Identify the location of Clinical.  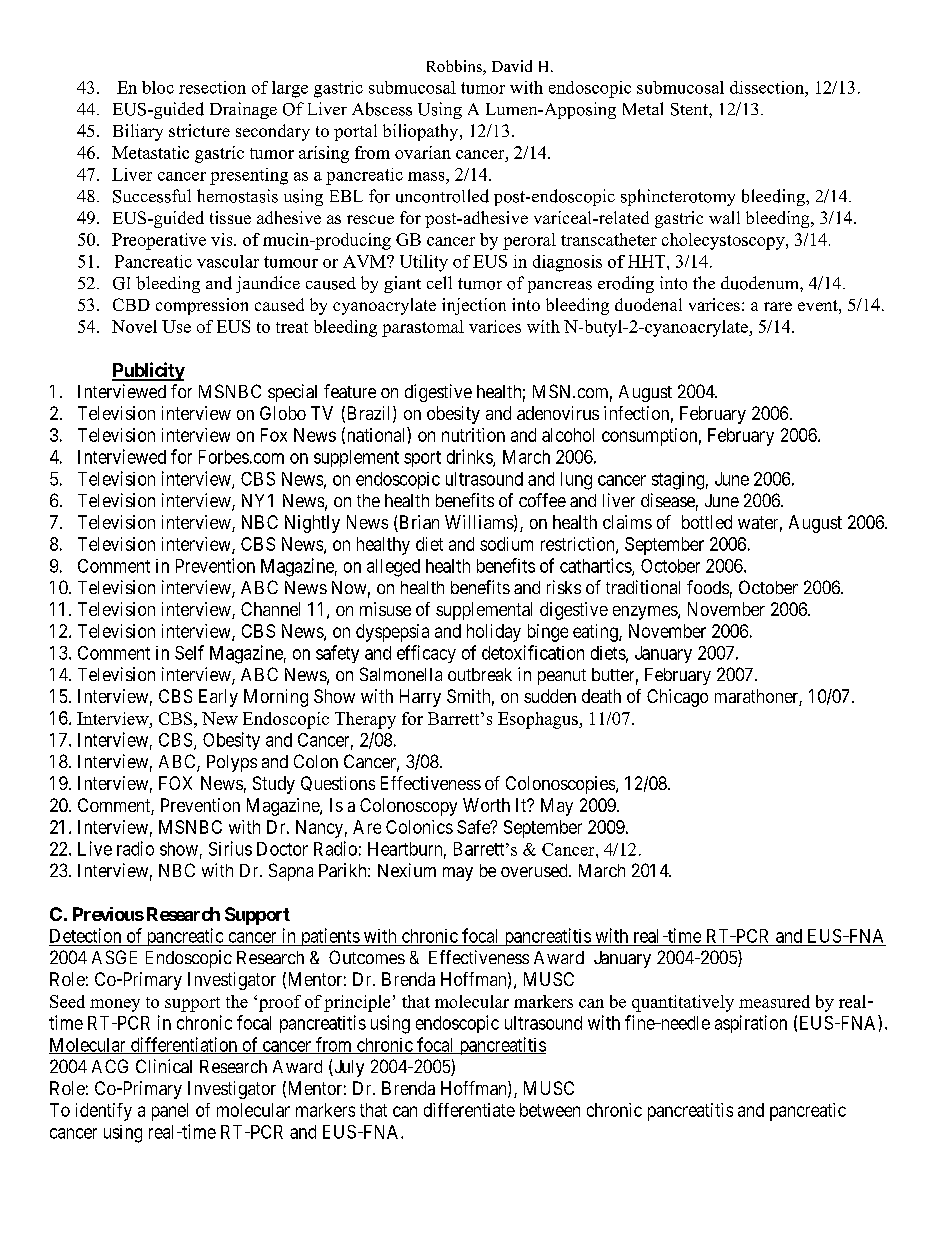
(164, 1066).
